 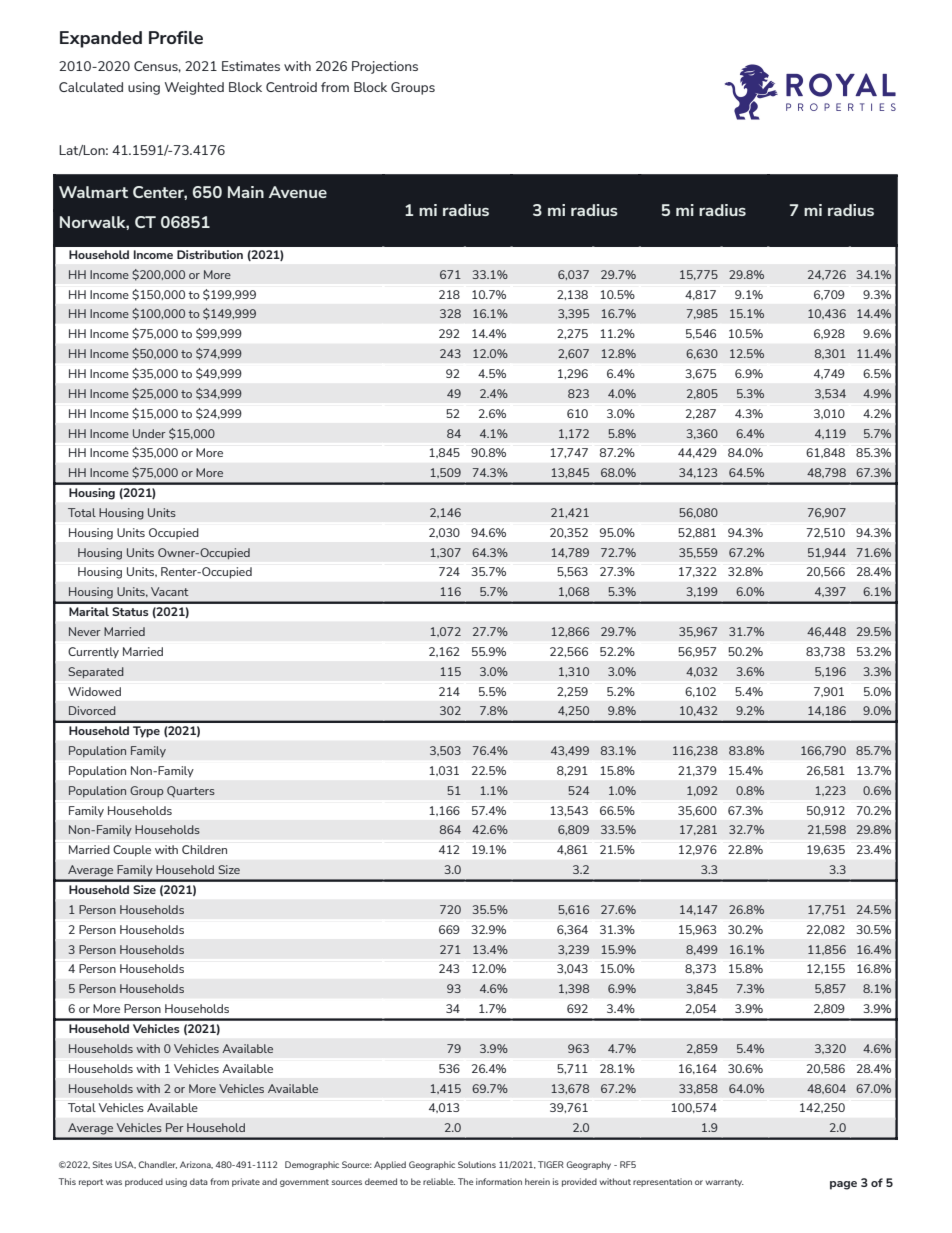 I want to click on Weighted, so click(x=194, y=88).
